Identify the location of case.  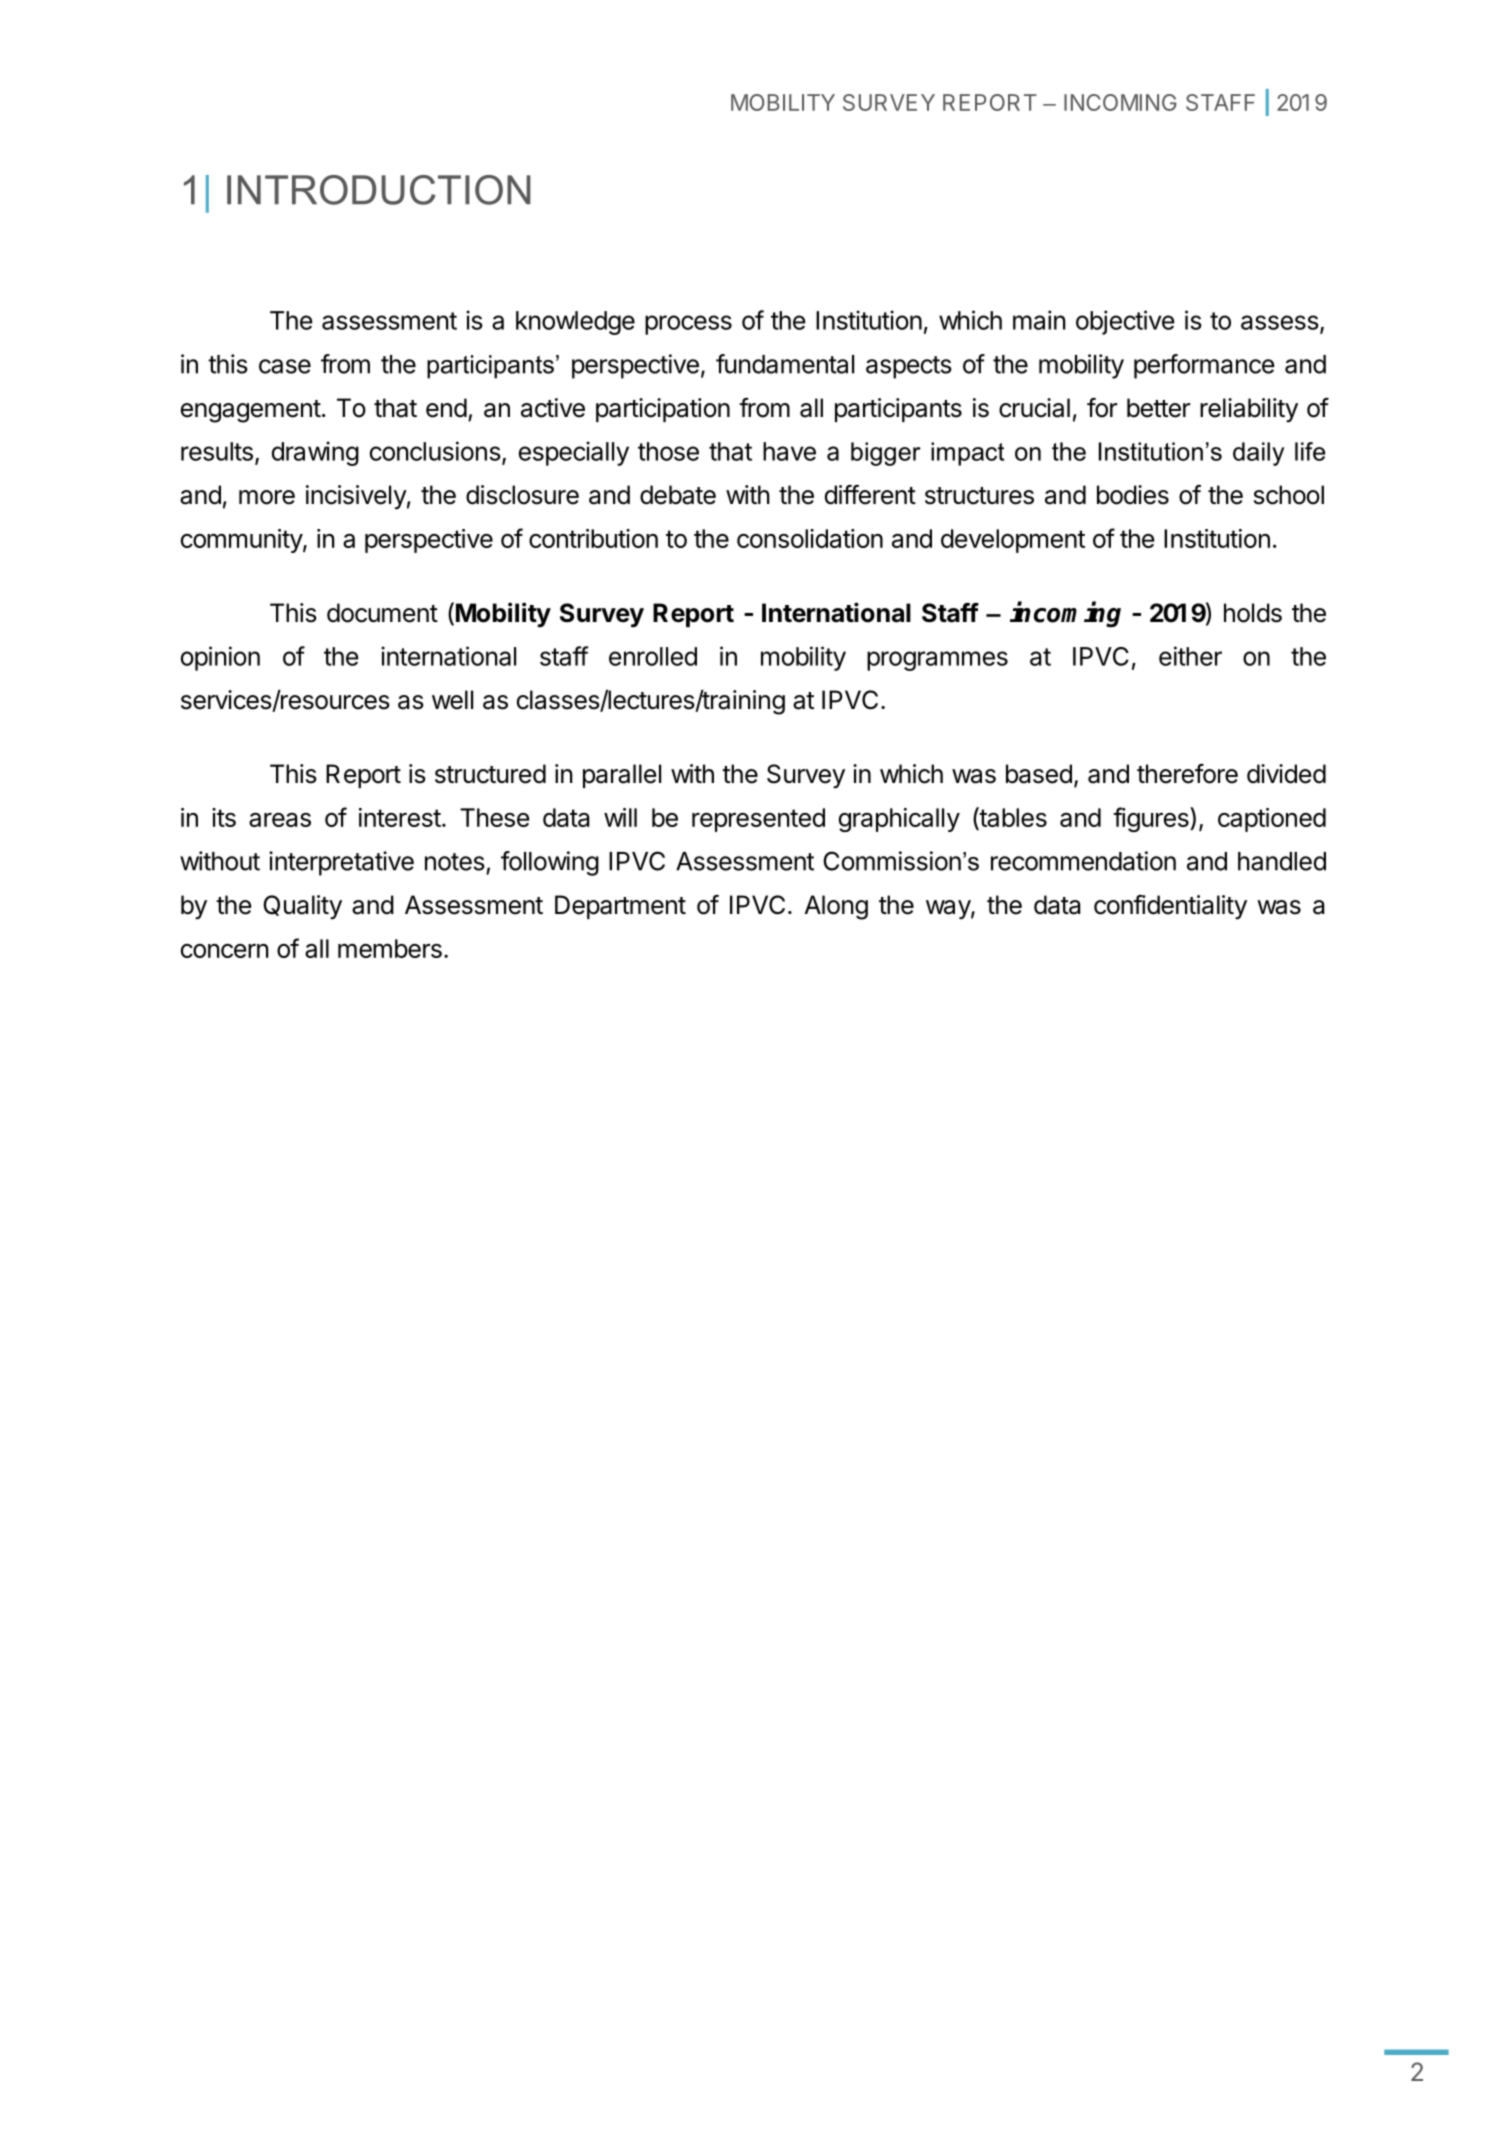
(285, 366).
